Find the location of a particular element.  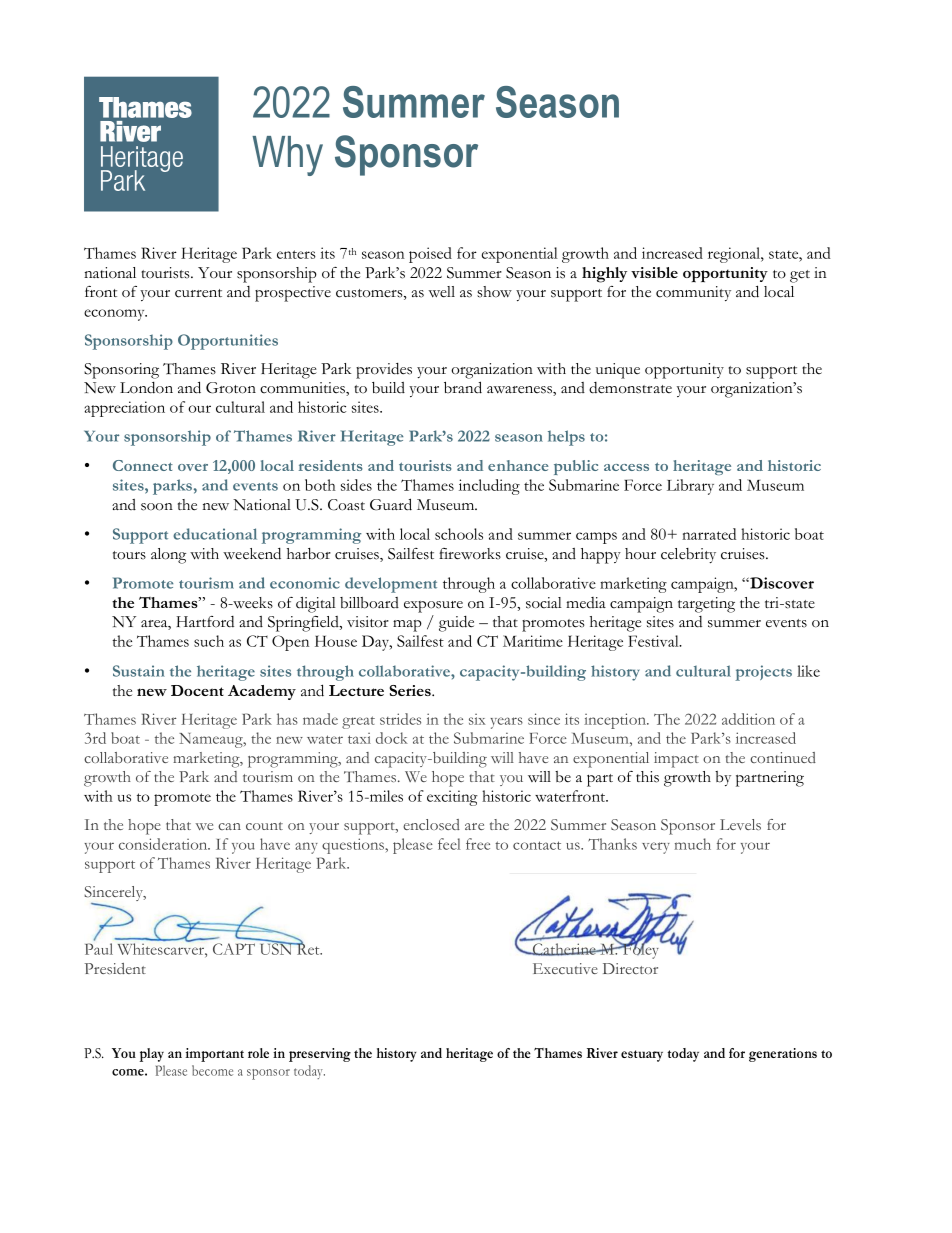

including is located at coordinates (489, 487).
